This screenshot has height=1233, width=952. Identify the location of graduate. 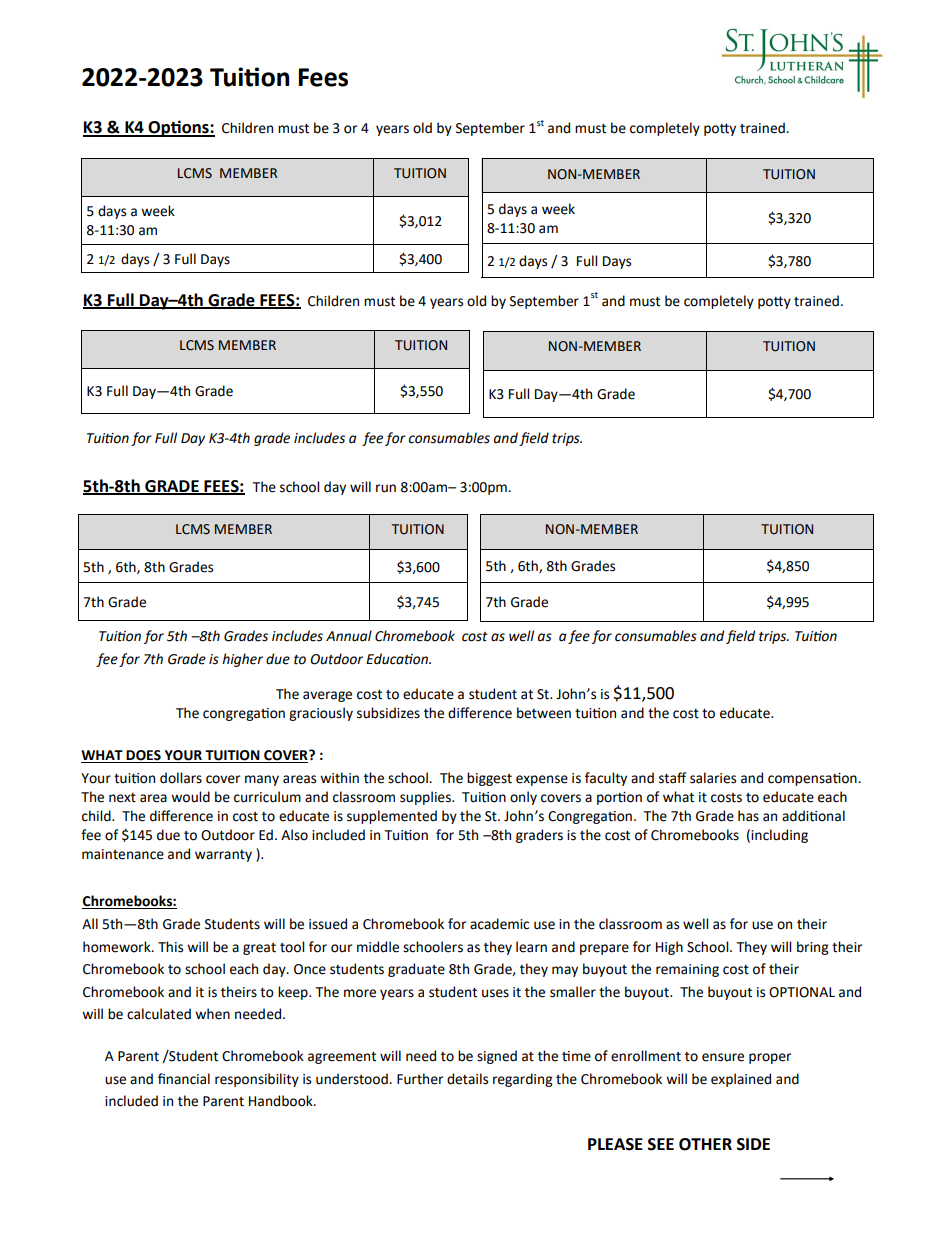
(416, 970).
